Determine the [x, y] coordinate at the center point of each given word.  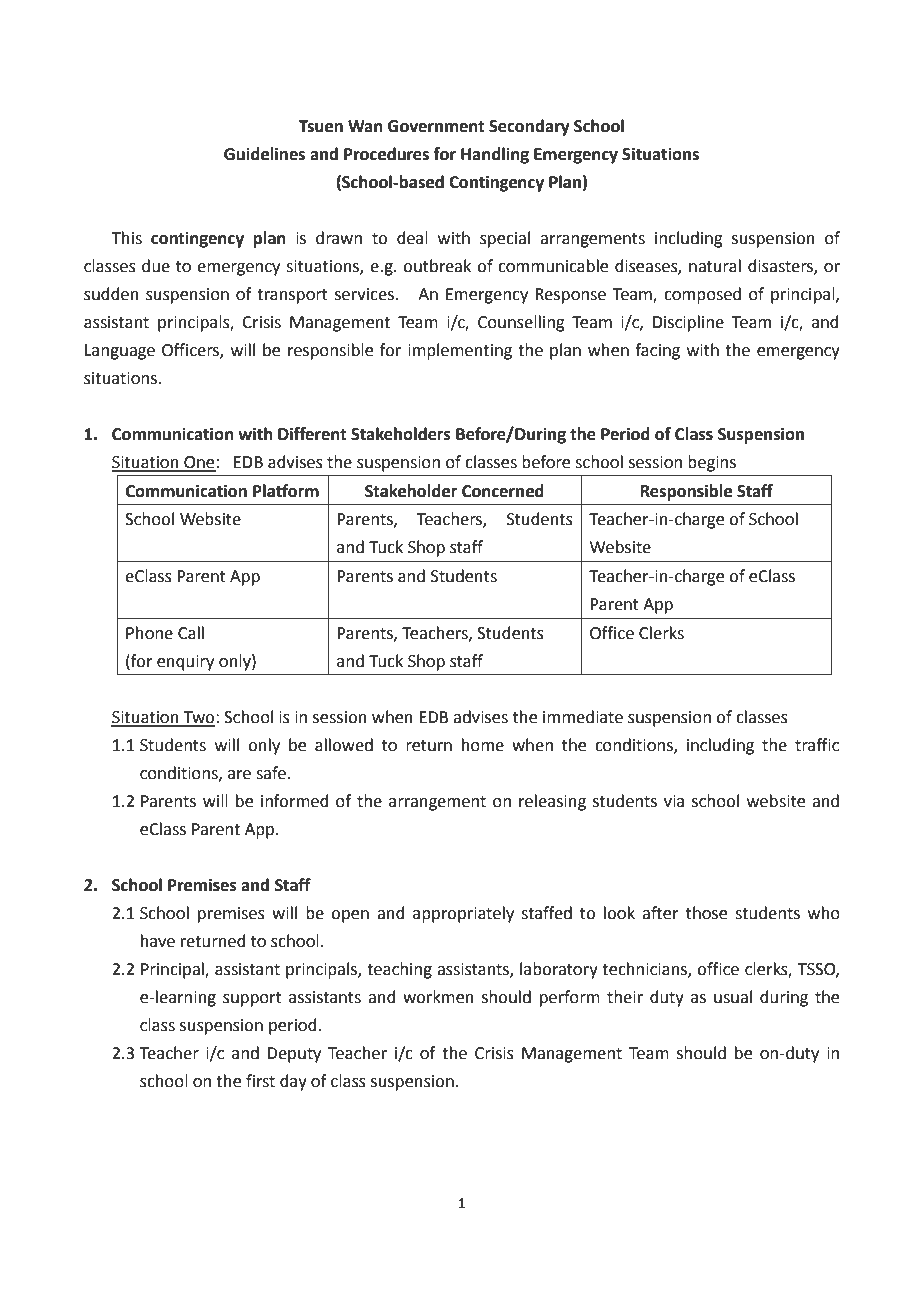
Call [191, 633]
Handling [495, 155]
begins [712, 463]
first [260, 1081]
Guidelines [264, 154]
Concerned [503, 491]
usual [733, 997]
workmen [438, 997]
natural [715, 266]
